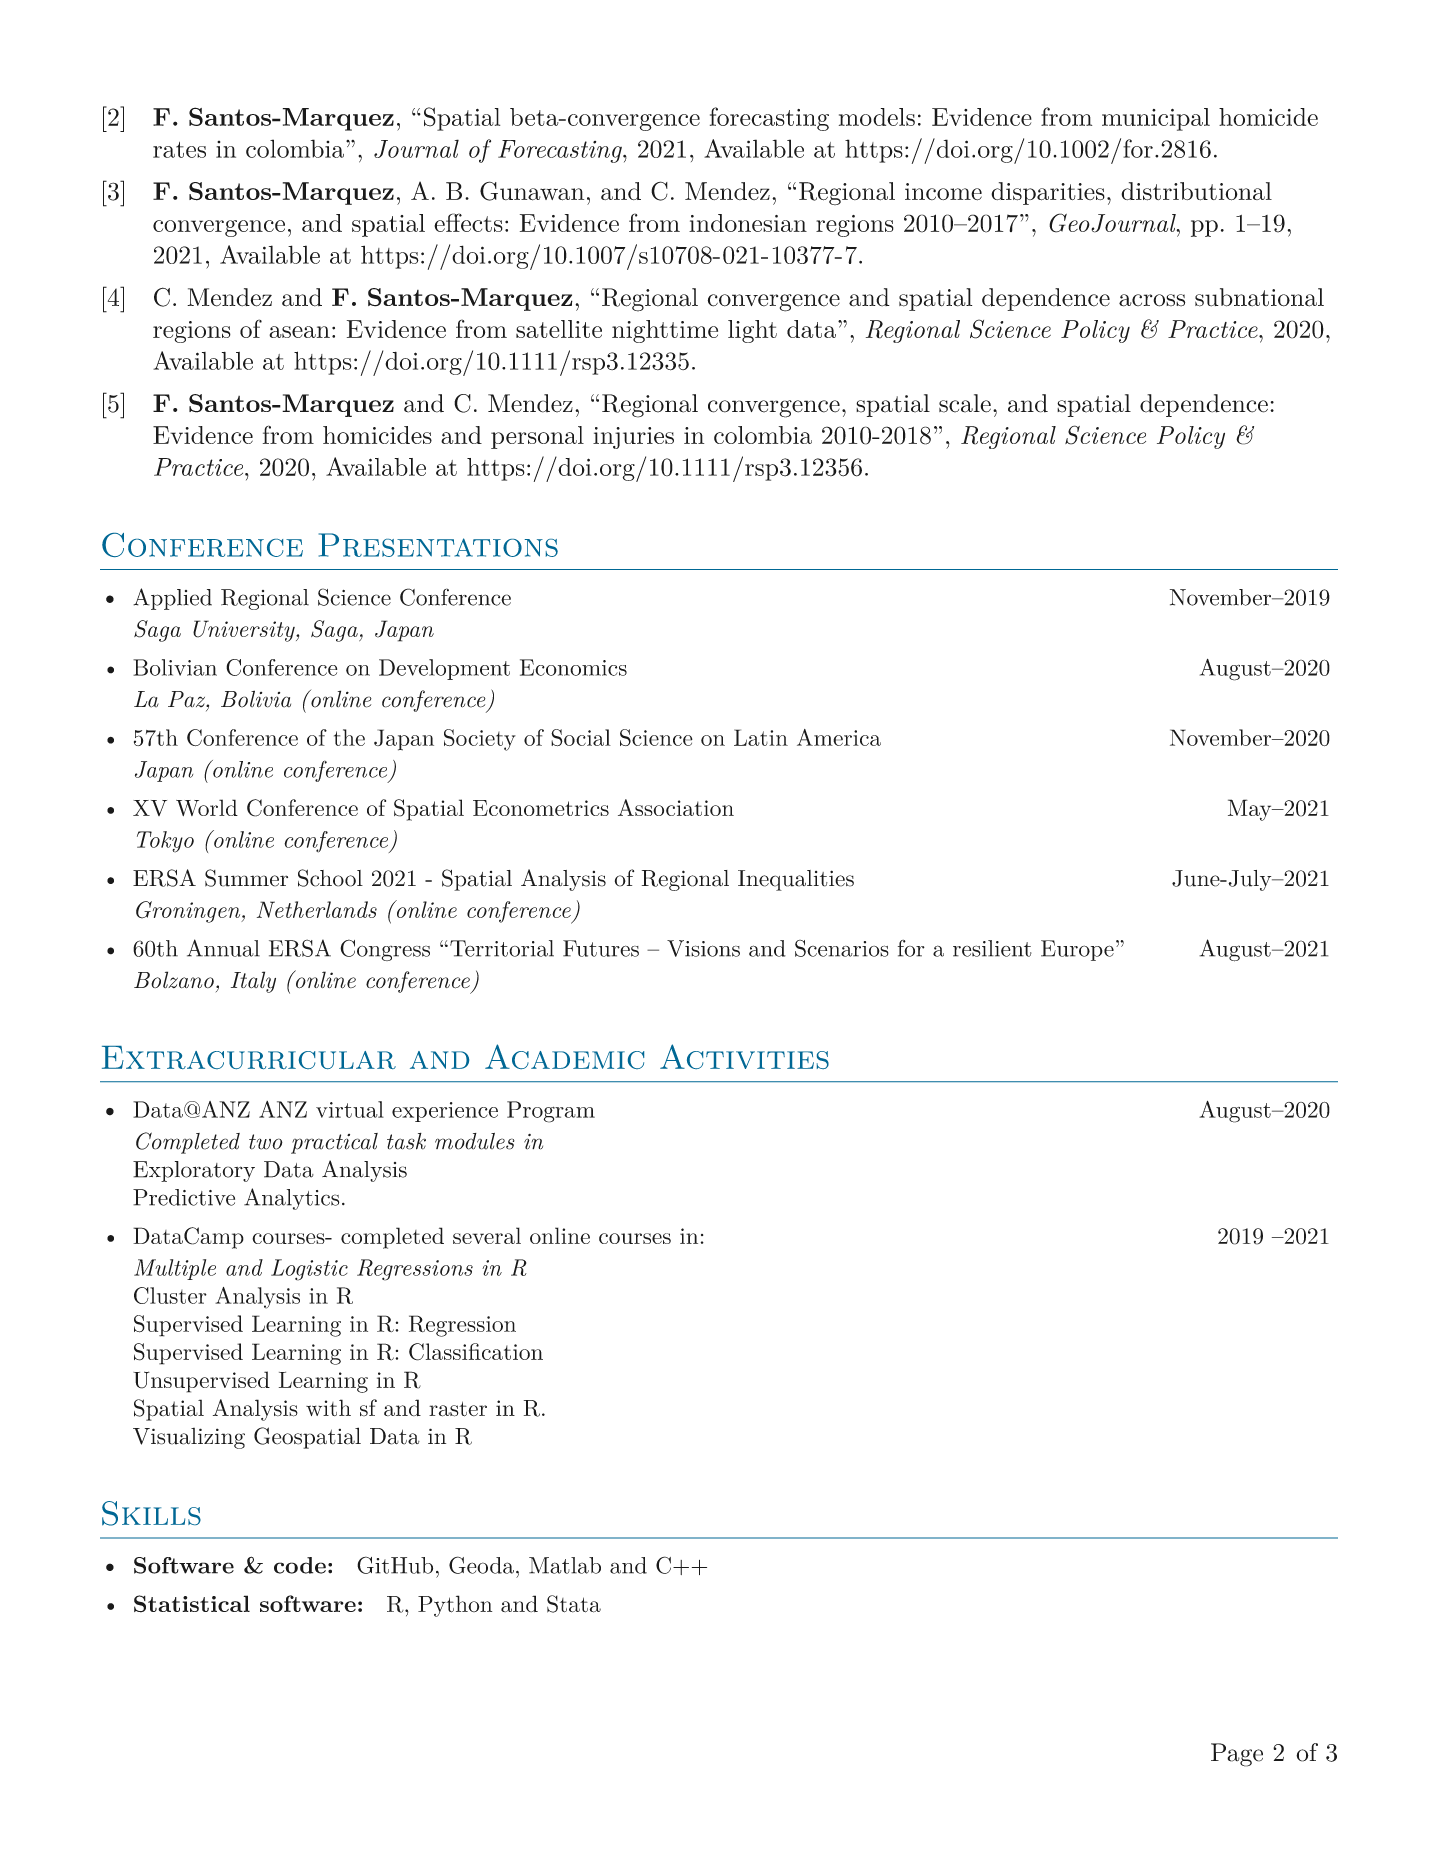 The width and height of the page is (1438, 1861). Describe the element at coordinates (965, 403) in the page. I see `scale` at that location.
